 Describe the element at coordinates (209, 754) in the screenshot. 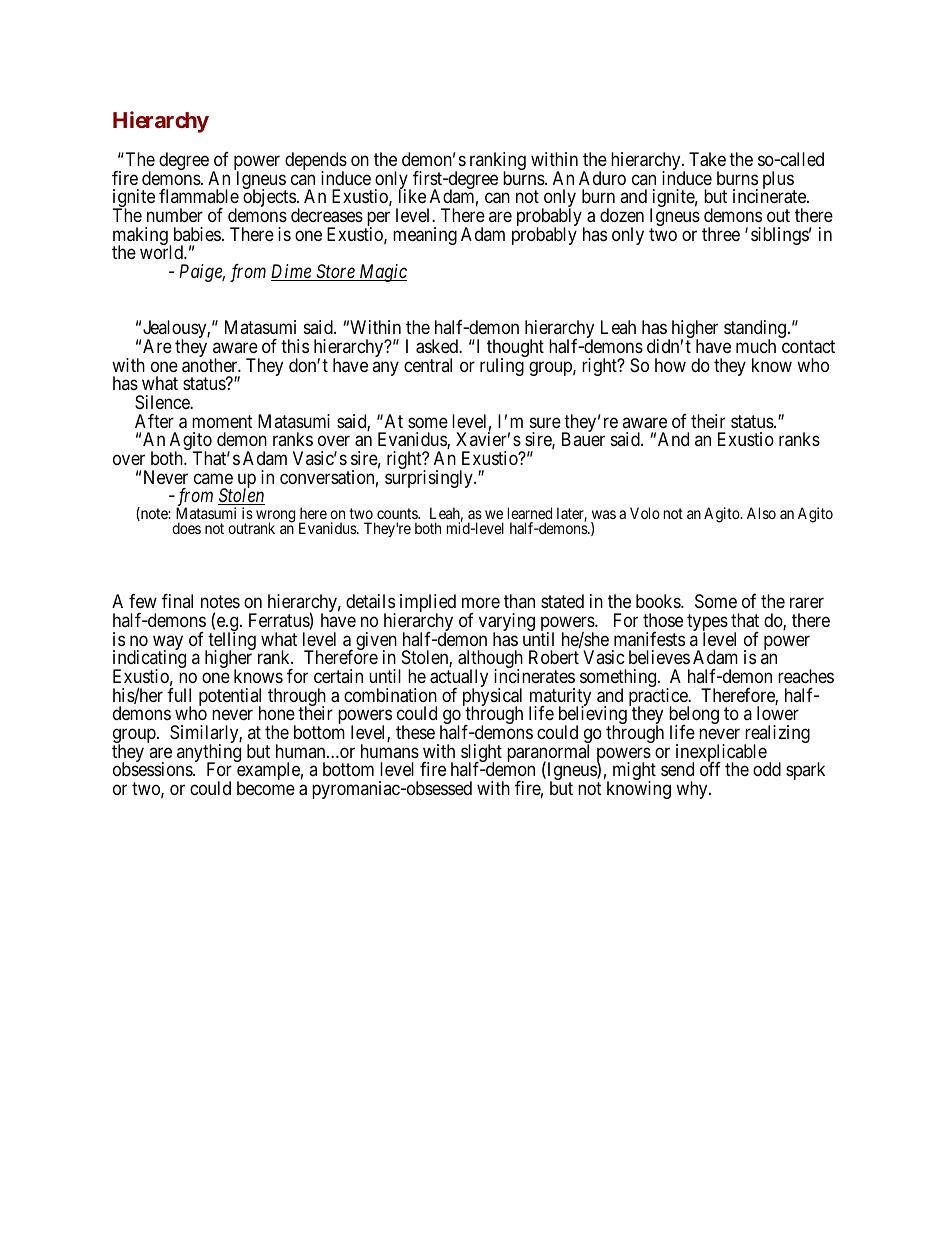

I see `anything` at that location.
